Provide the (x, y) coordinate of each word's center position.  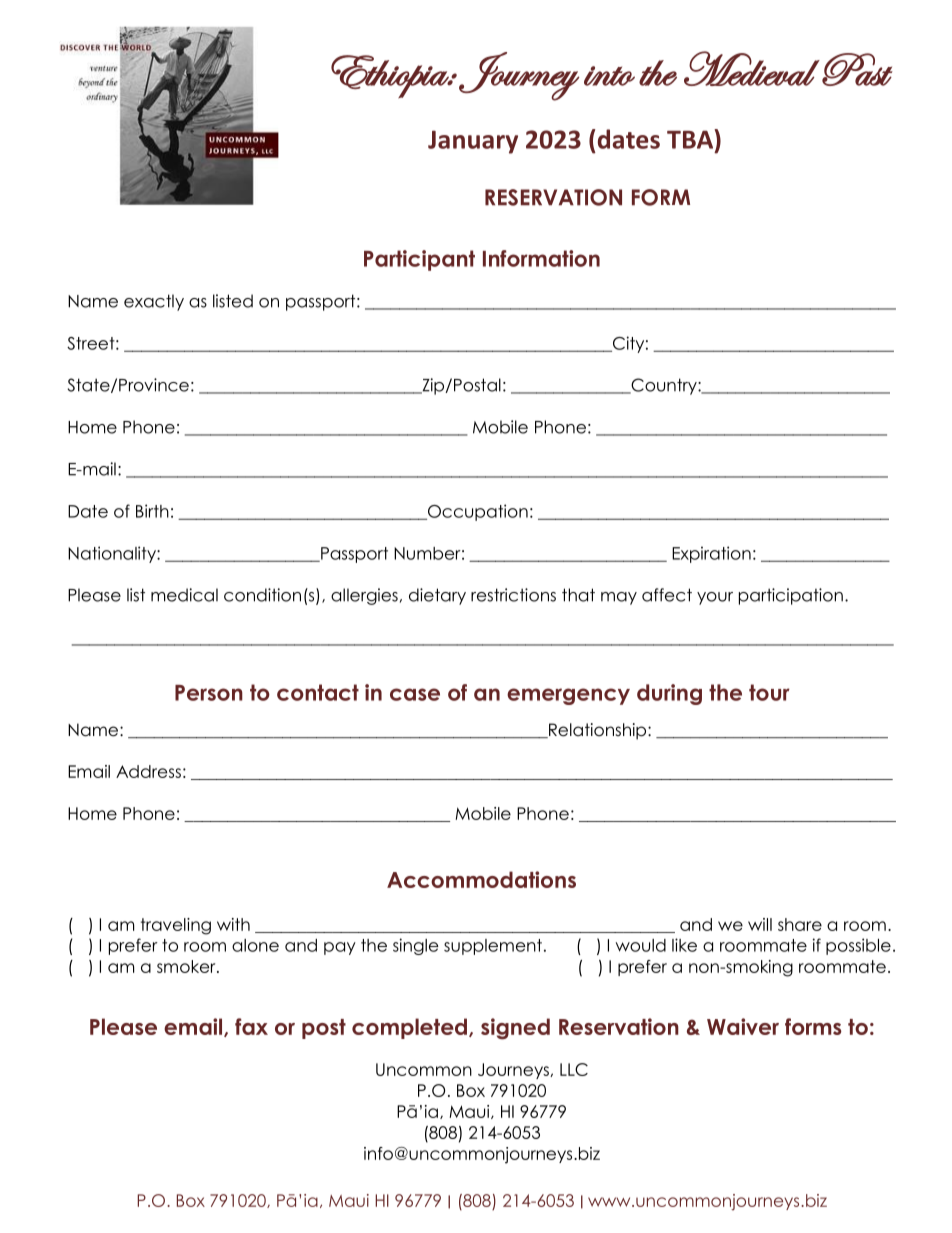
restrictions (513, 595)
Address (148, 771)
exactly (154, 302)
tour (769, 692)
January (473, 142)
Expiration (711, 554)
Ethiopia (391, 76)
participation (791, 596)
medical (184, 595)
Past (857, 69)
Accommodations (481, 879)
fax (251, 1026)
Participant (419, 260)
